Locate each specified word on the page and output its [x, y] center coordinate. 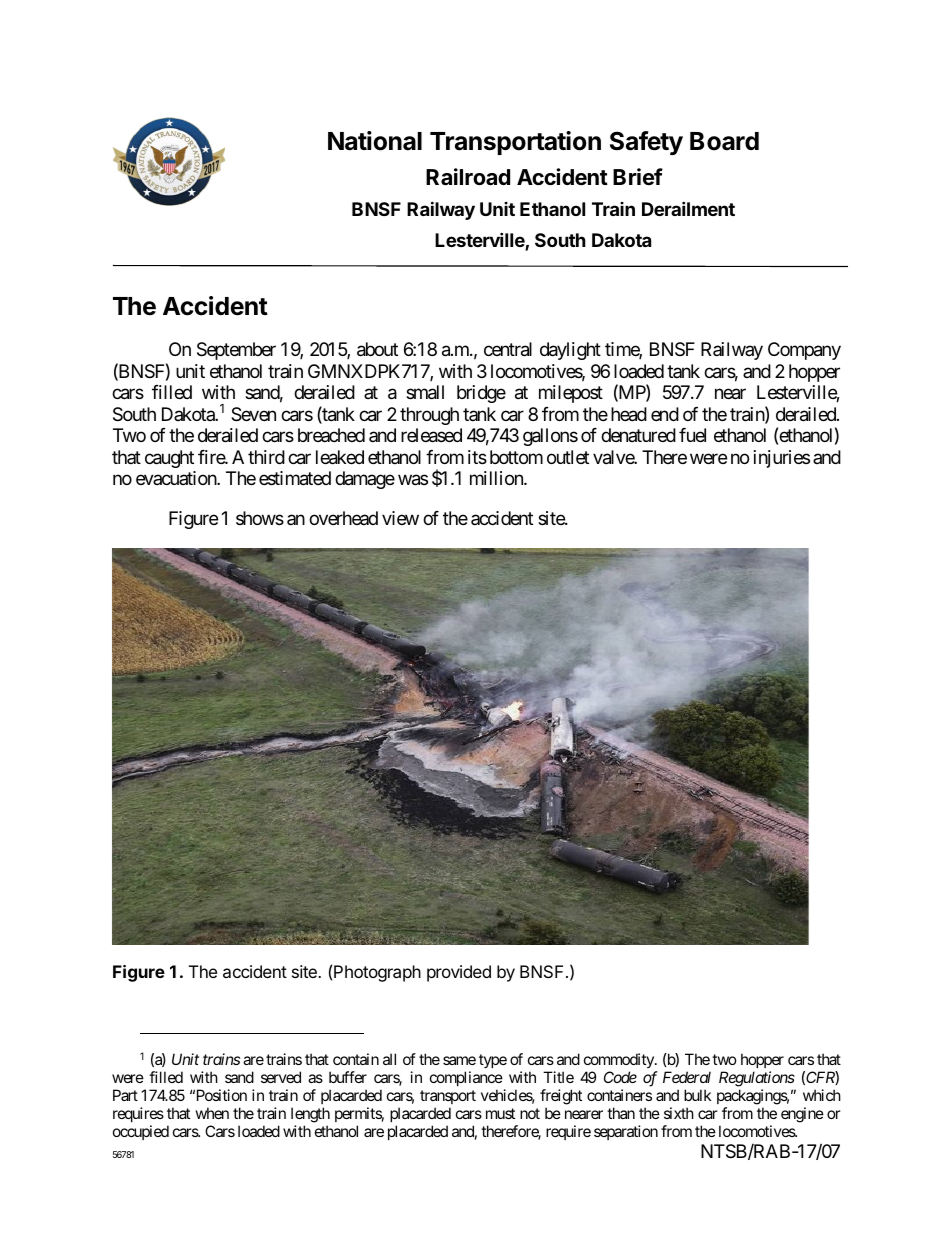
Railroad [468, 177]
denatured [638, 435]
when [212, 1113]
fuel [692, 435]
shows [260, 518]
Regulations [757, 1079]
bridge [481, 394]
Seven [253, 414]
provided [459, 973]
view [400, 518]
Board [724, 141]
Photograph [377, 973]
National [375, 141]
